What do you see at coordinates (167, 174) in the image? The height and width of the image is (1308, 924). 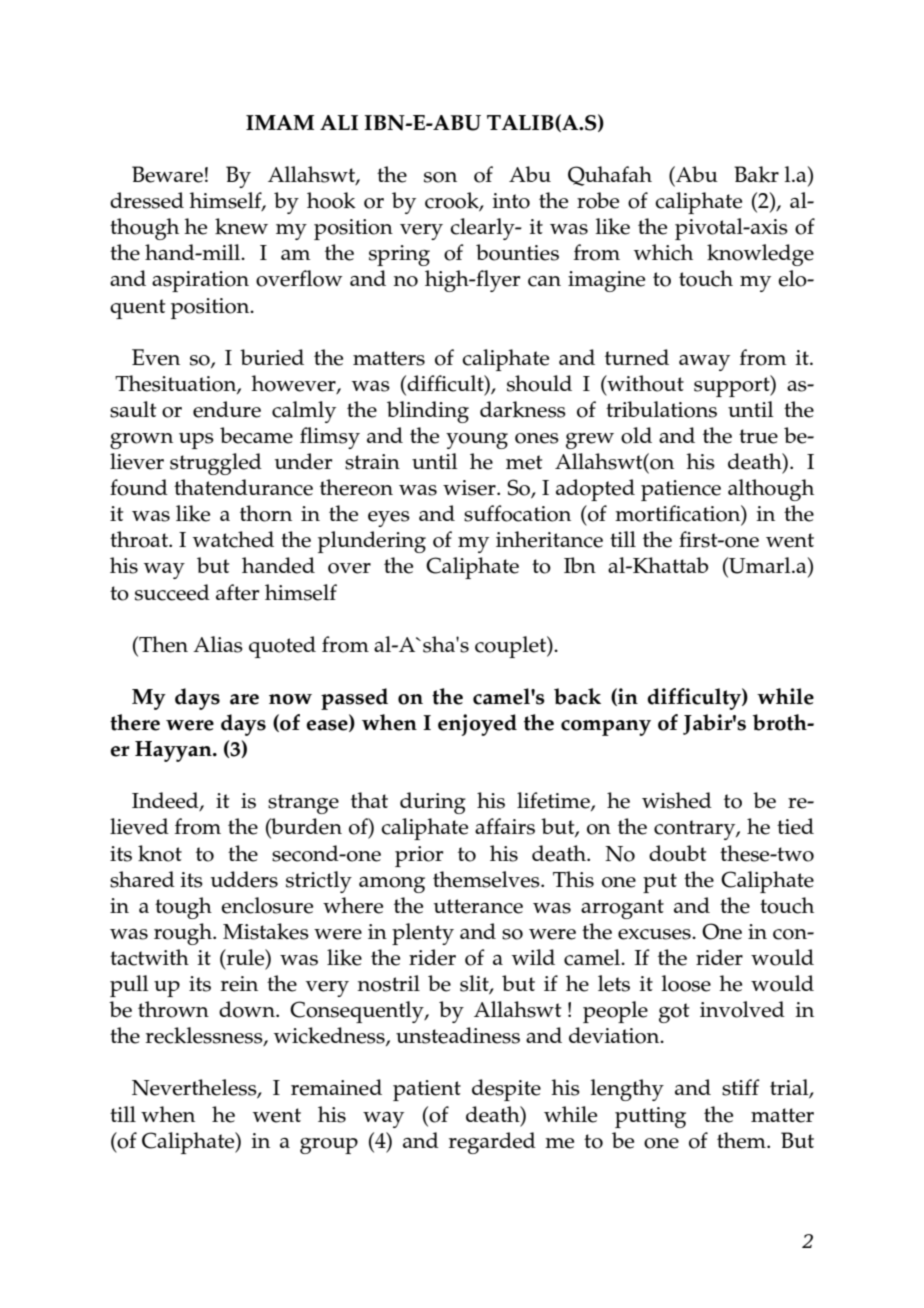 I see `Beware` at bounding box center [167, 174].
